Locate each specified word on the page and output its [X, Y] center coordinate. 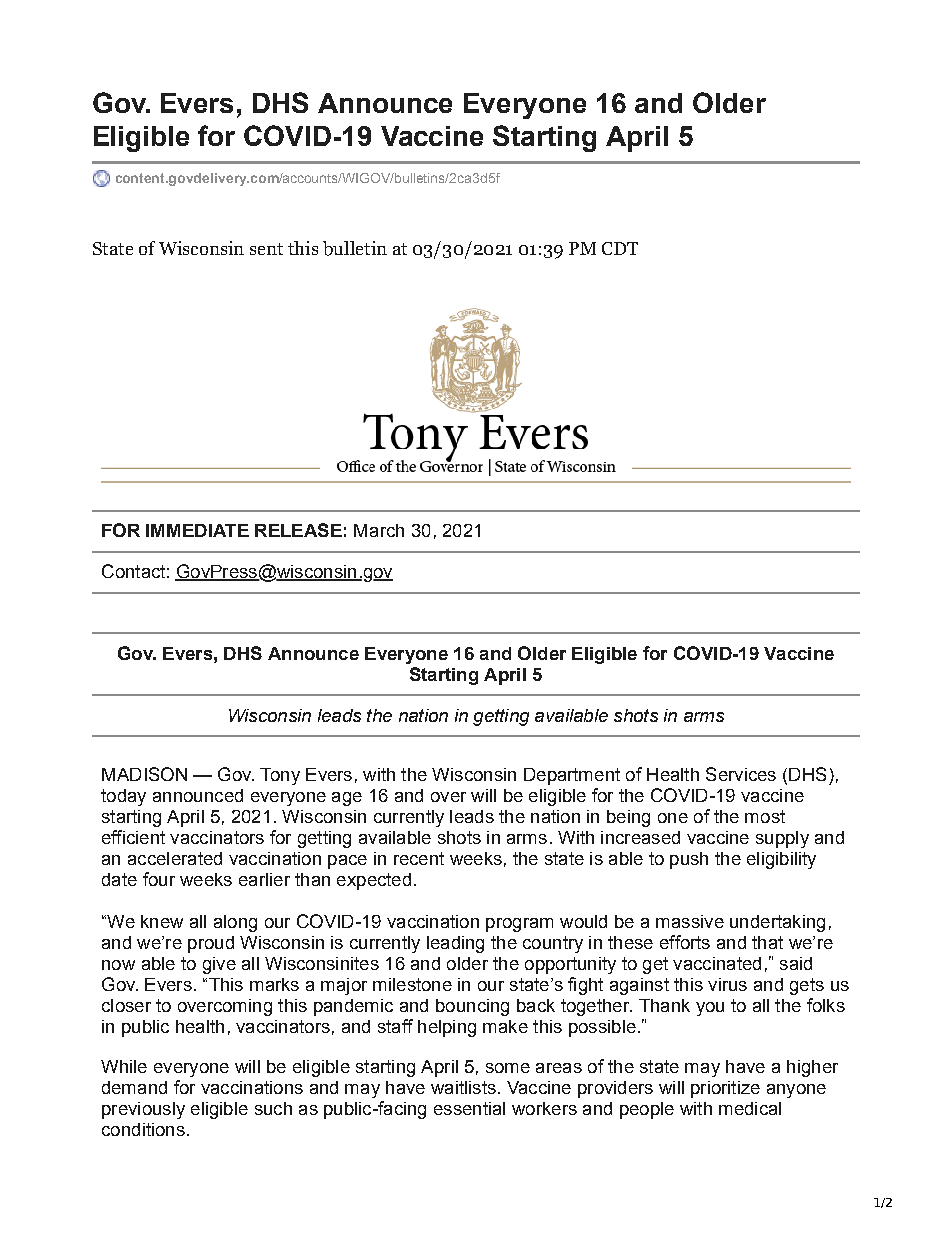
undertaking [777, 923]
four [159, 879]
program [519, 925]
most [765, 816]
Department [572, 776]
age [347, 799]
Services [741, 774]
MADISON [144, 774]
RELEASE [298, 530]
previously [143, 1110]
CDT [620, 248]
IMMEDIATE [197, 530]
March [379, 530]
